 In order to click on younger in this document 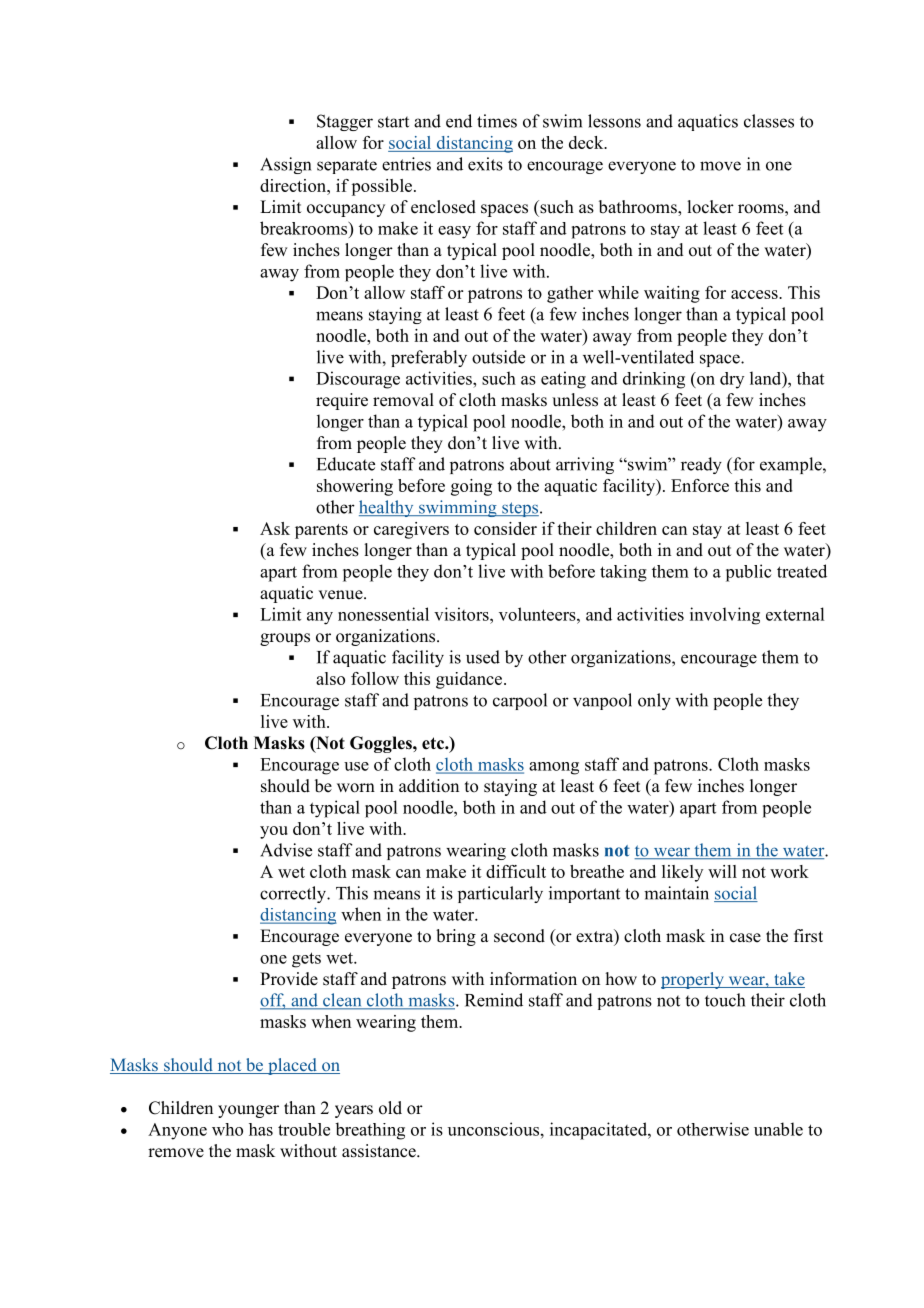, I will do `click(248, 1111)`.
